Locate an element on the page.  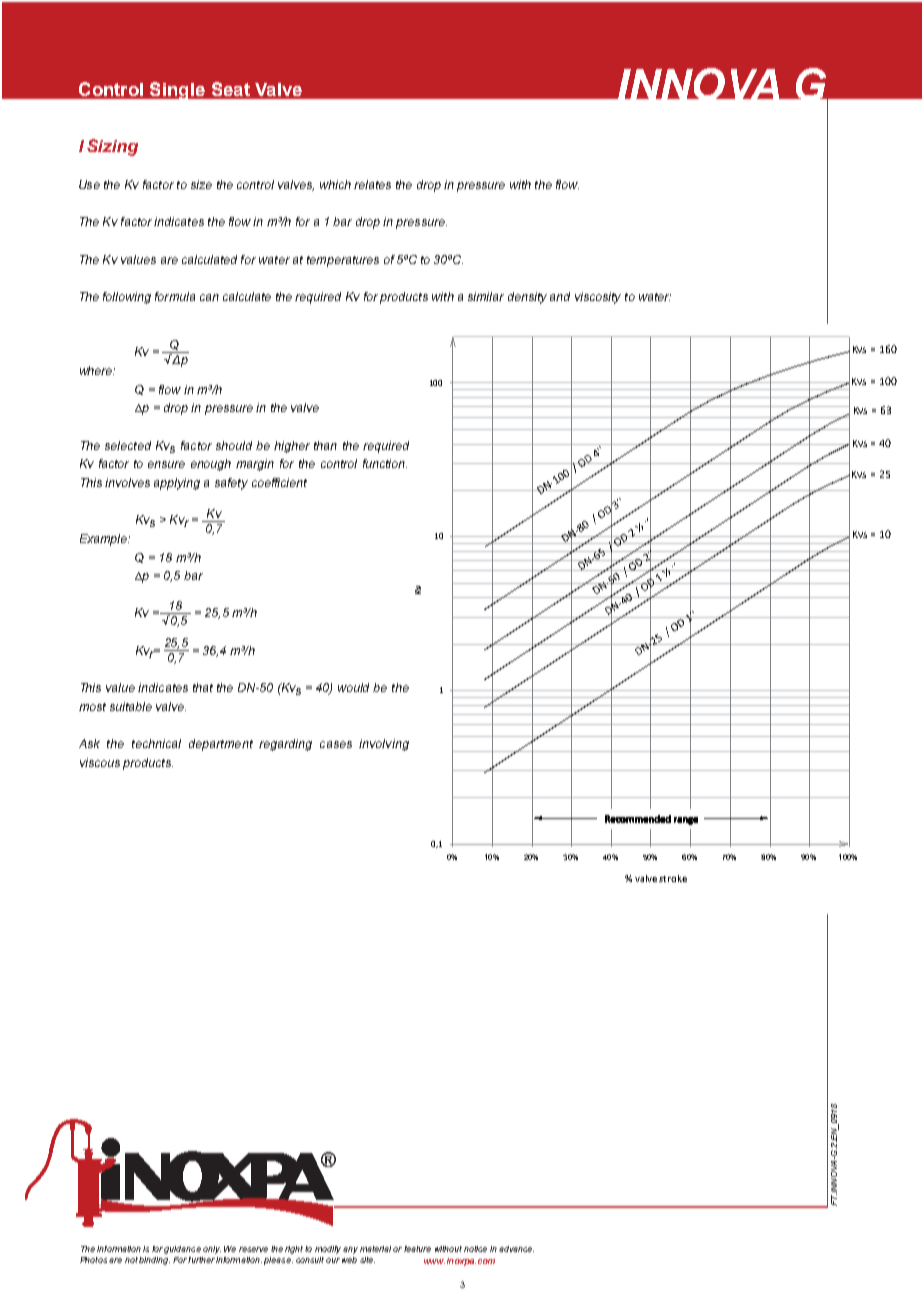
viscous is located at coordinates (100, 762).
